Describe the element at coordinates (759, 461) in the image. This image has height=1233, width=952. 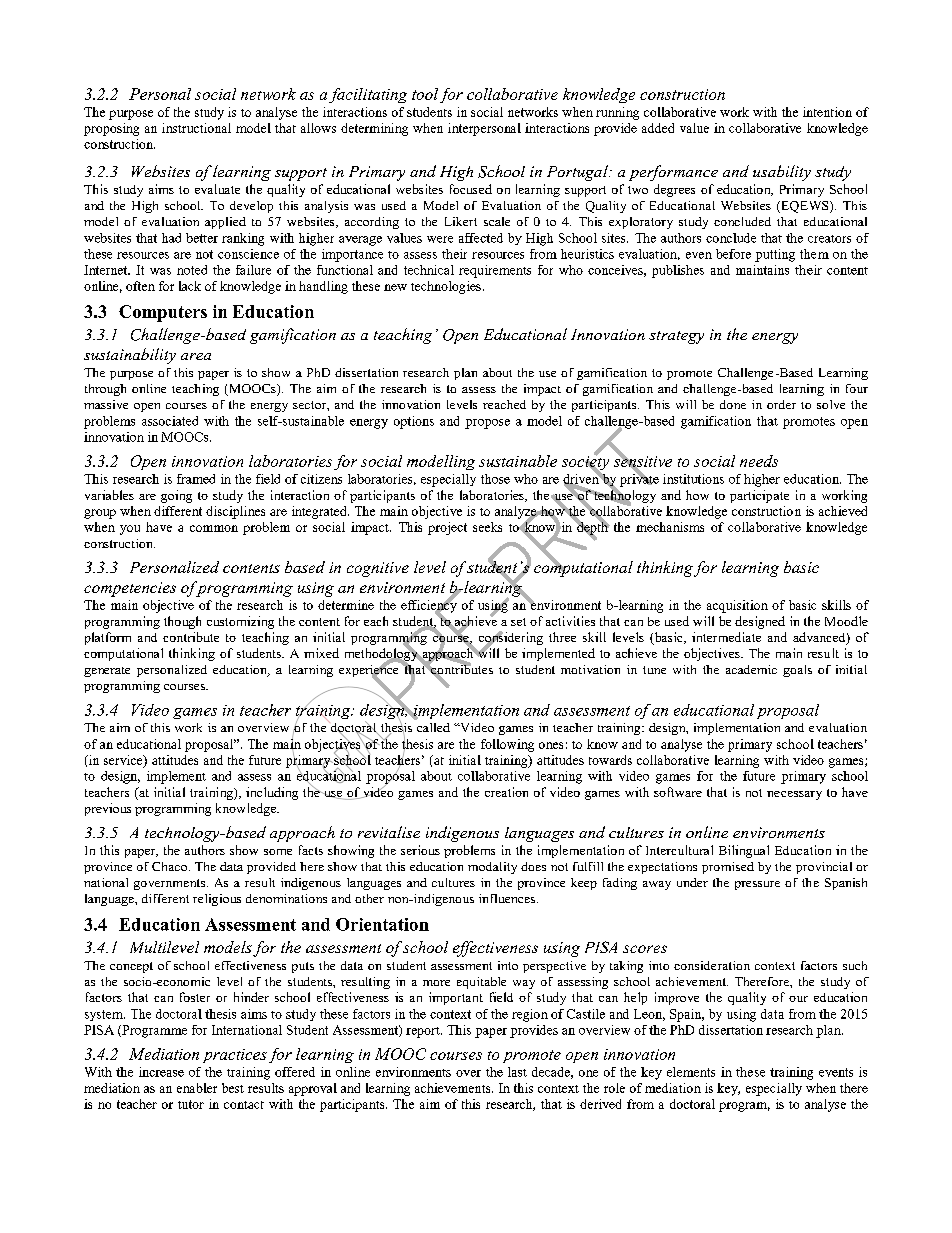
I see `needs` at that location.
